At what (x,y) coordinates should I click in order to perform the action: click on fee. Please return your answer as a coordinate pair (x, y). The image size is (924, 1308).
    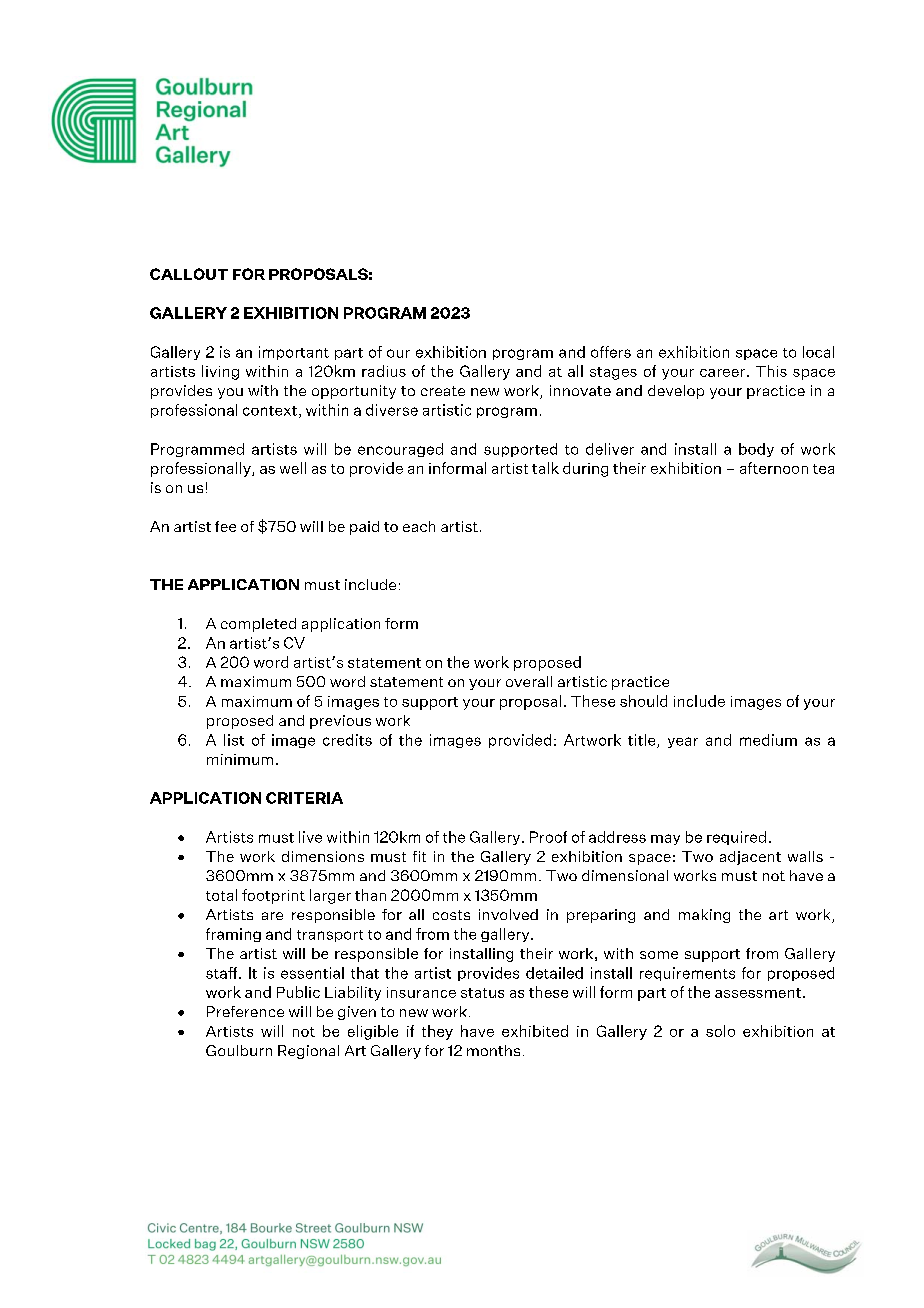
    Looking at the image, I should click on (225, 526).
